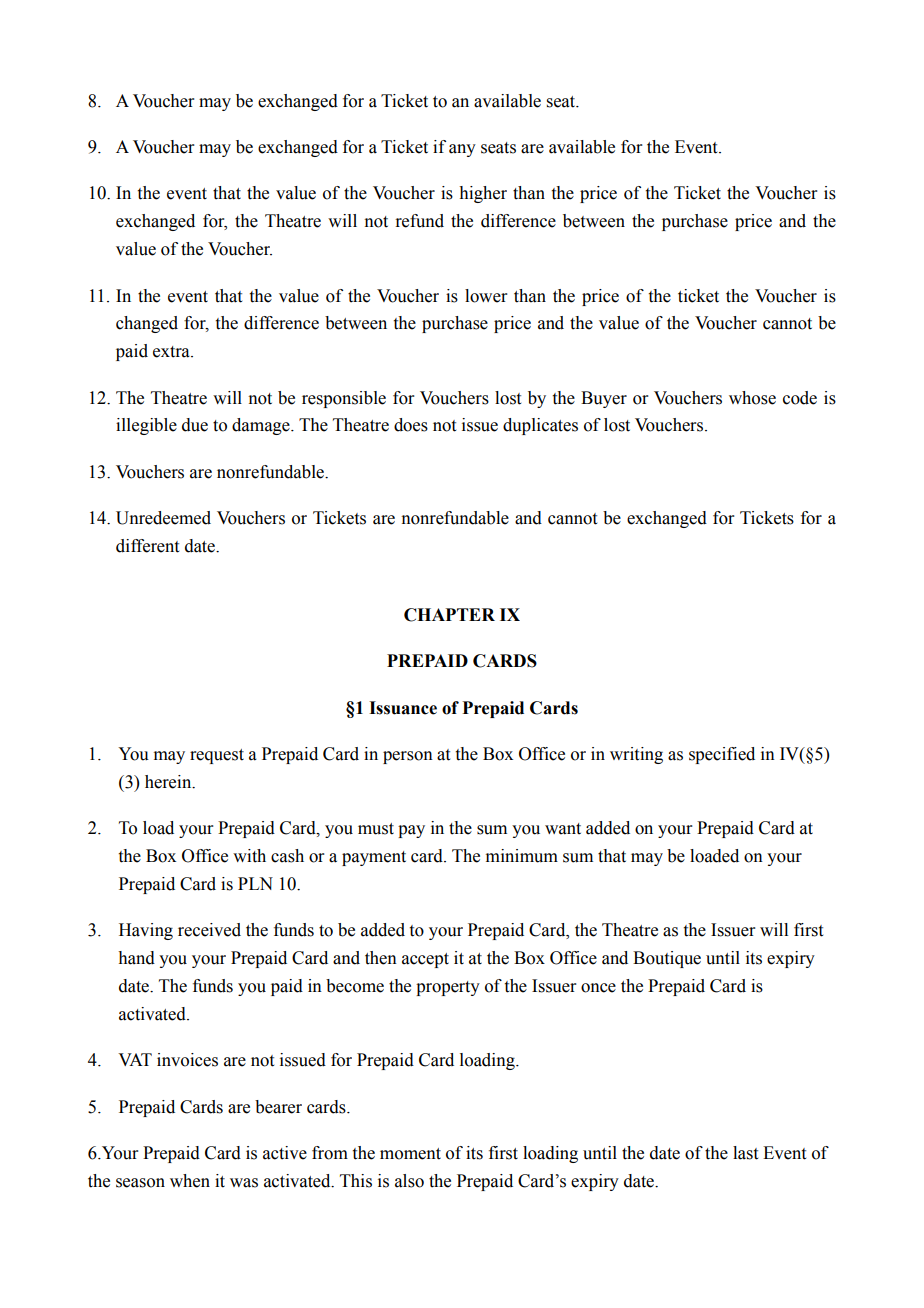  Describe the element at coordinates (449, 615) in the screenshot. I see `CHAPTER` at that location.
